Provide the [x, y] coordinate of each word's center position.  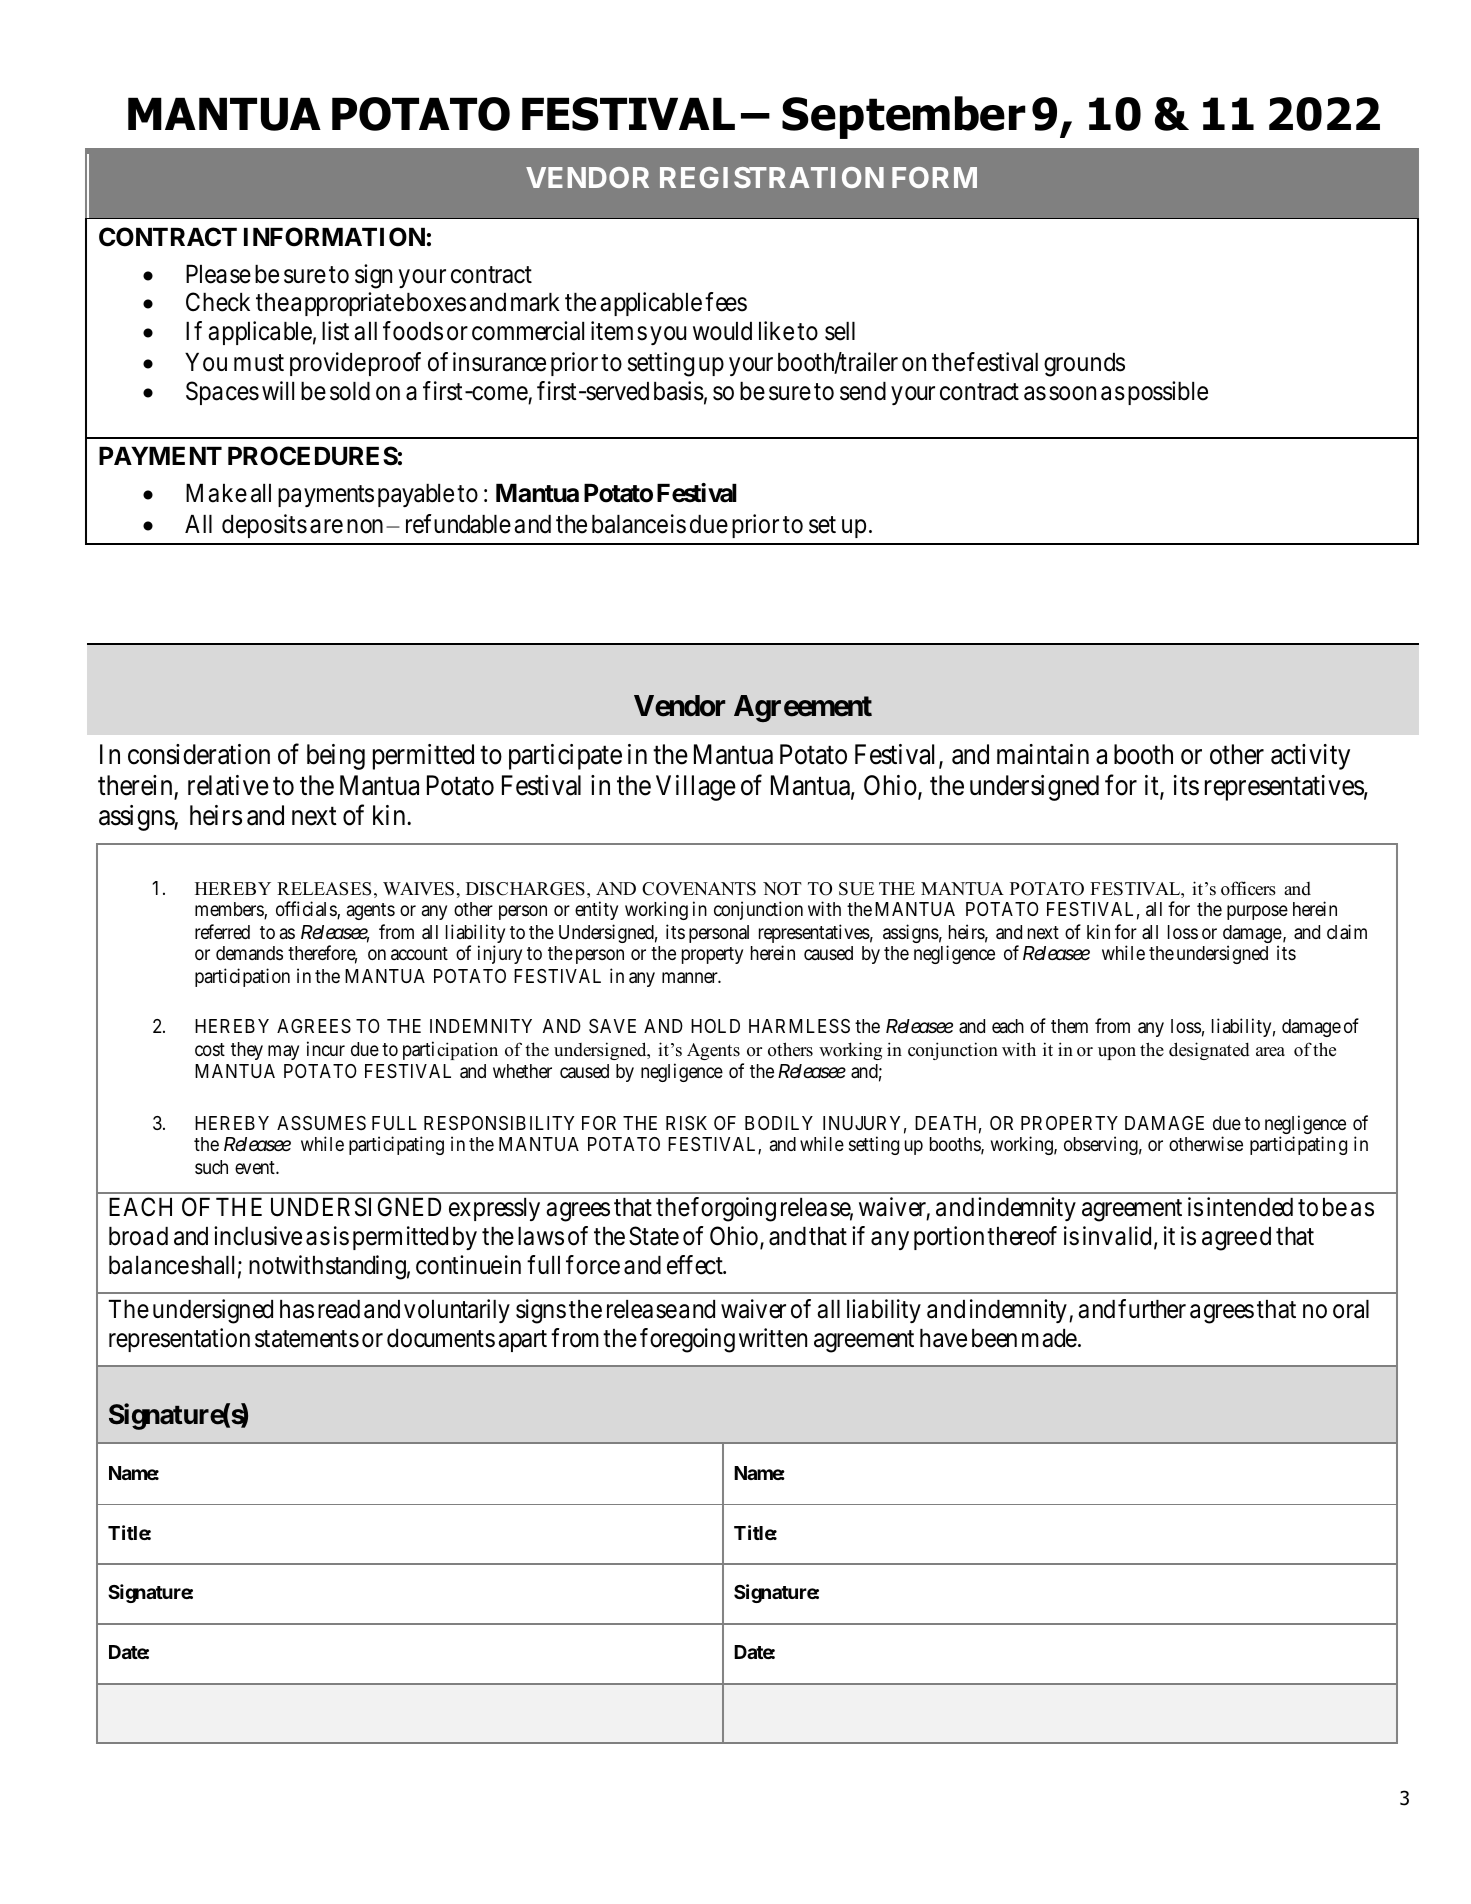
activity [1310, 757]
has [297, 1309]
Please [218, 274]
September [904, 117]
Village [696, 788]
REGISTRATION [772, 177]
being [336, 757]
